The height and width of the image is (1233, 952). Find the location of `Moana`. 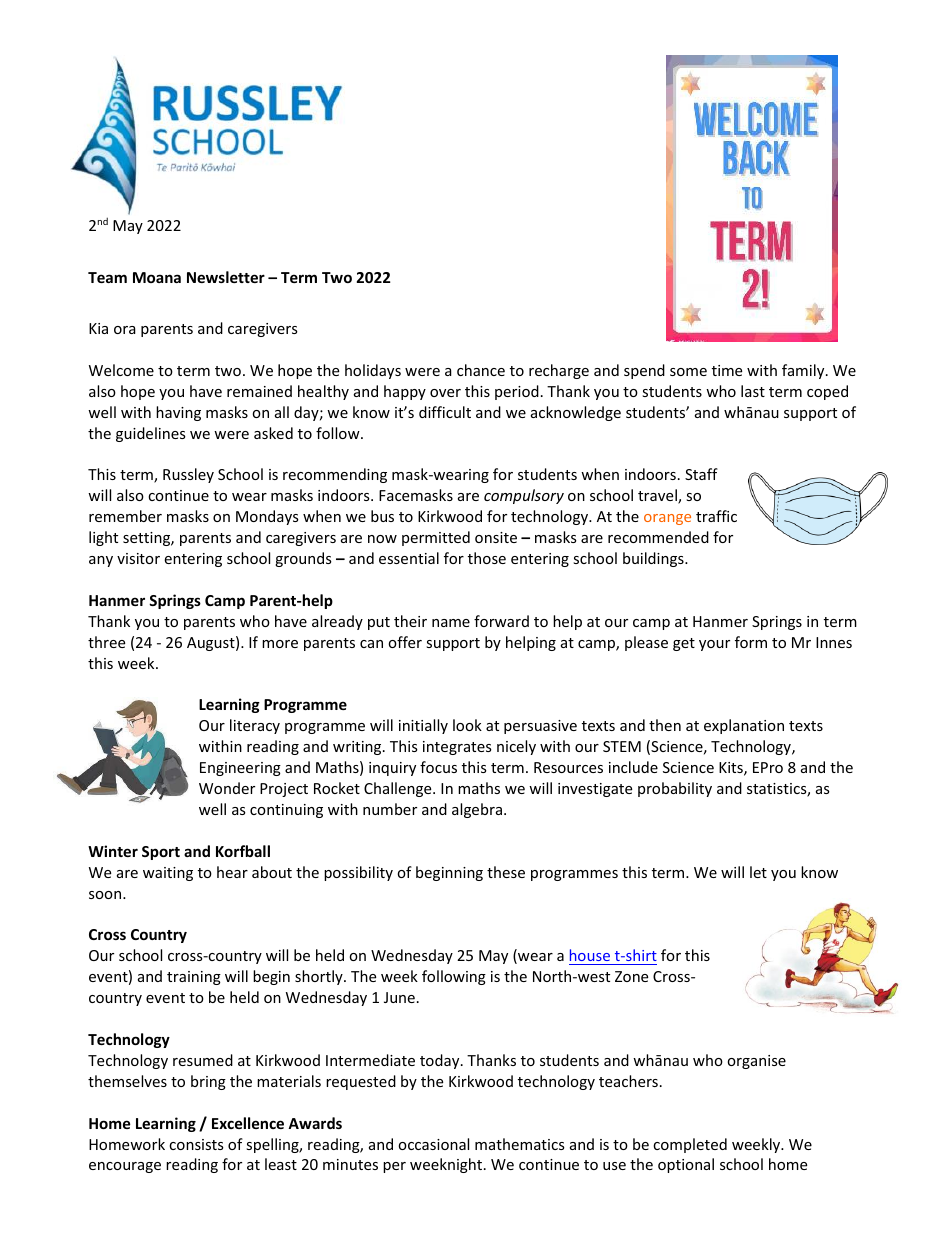

Moana is located at coordinates (157, 277).
